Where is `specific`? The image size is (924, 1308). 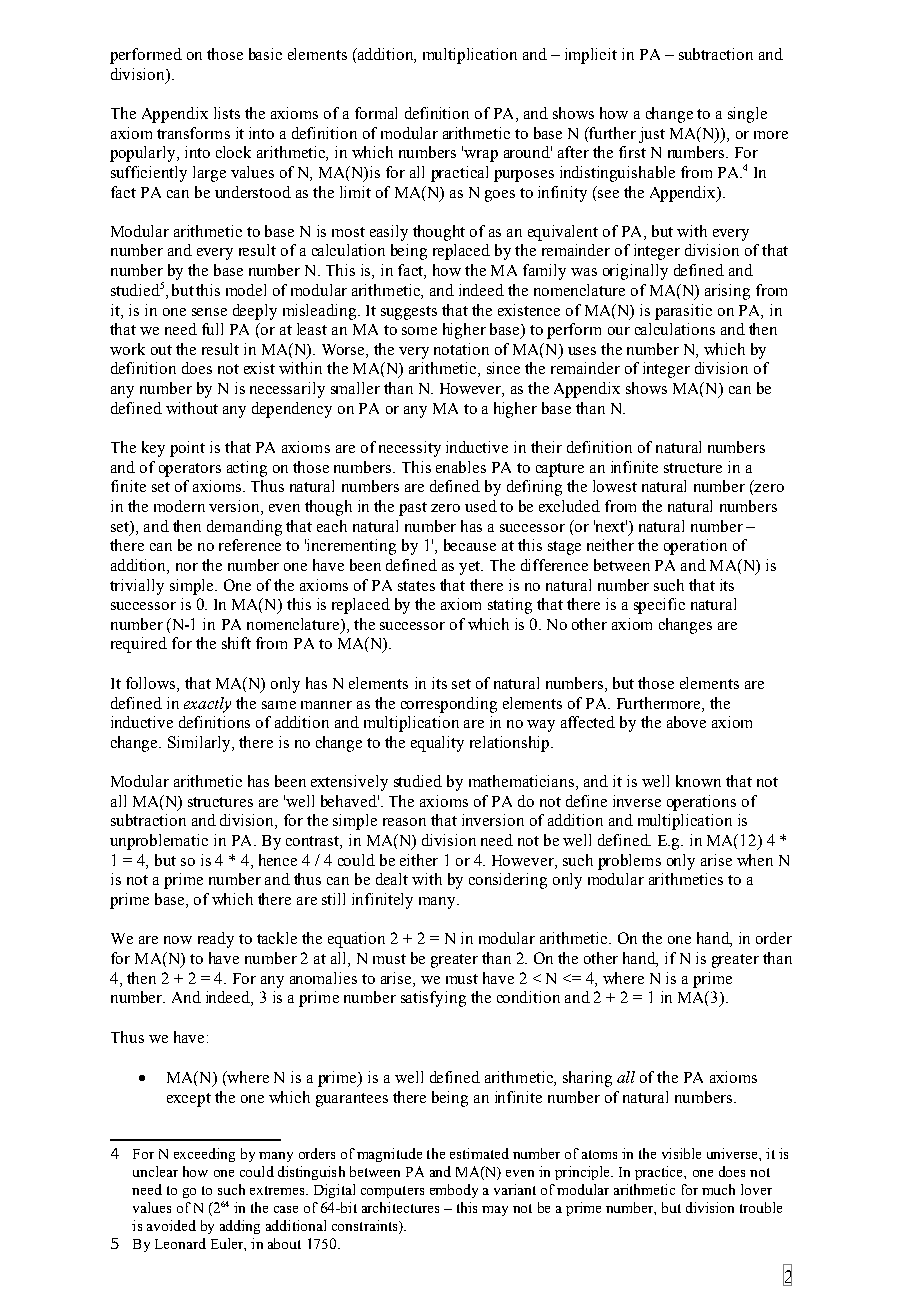
specific is located at coordinates (659, 606).
